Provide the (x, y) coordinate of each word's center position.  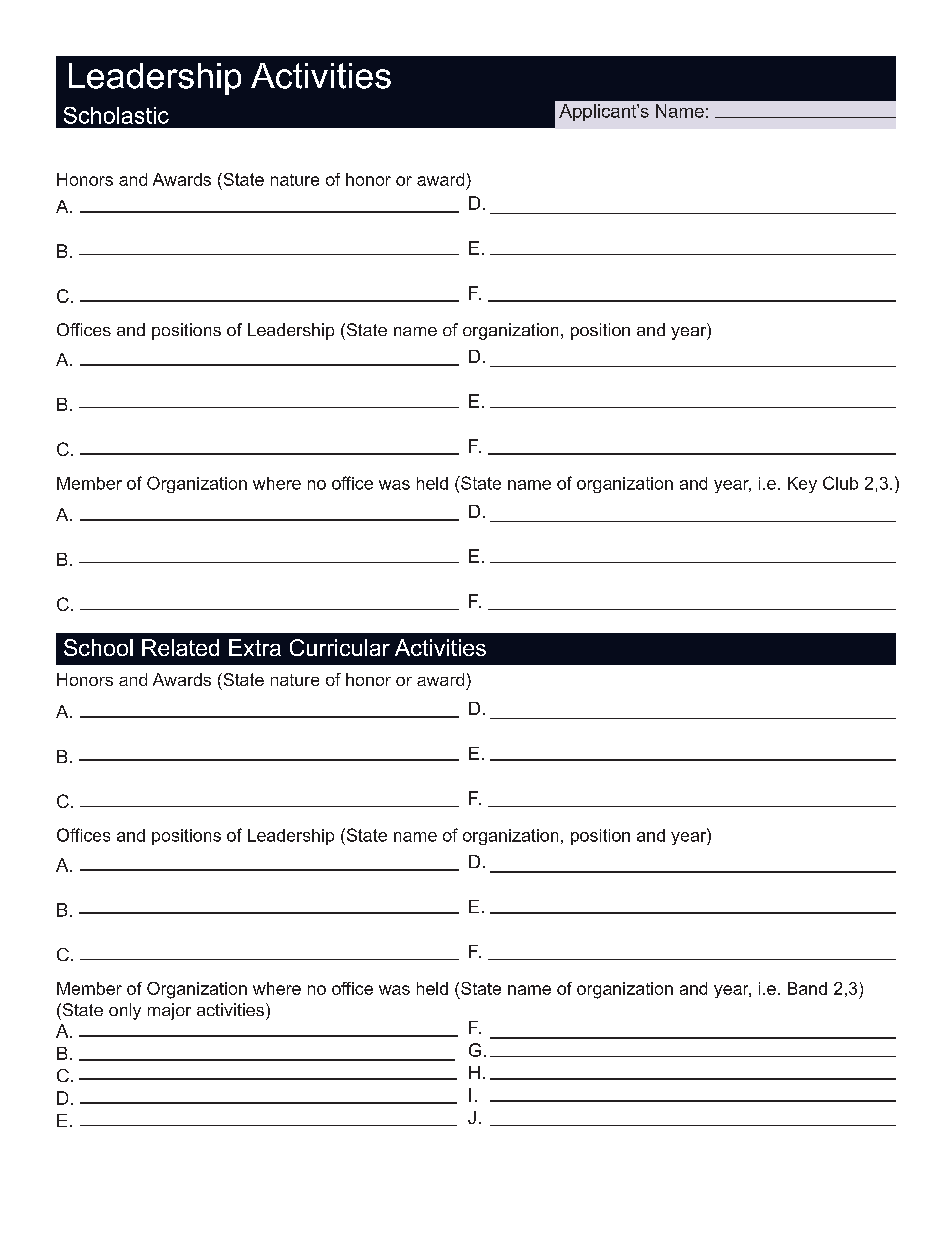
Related (180, 647)
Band (807, 988)
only (125, 1011)
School (98, 647)
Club (840, 483)
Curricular (340, 647)
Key (802, 485)
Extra (255, 647)
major (169, 1011)
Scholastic (116, 115)
